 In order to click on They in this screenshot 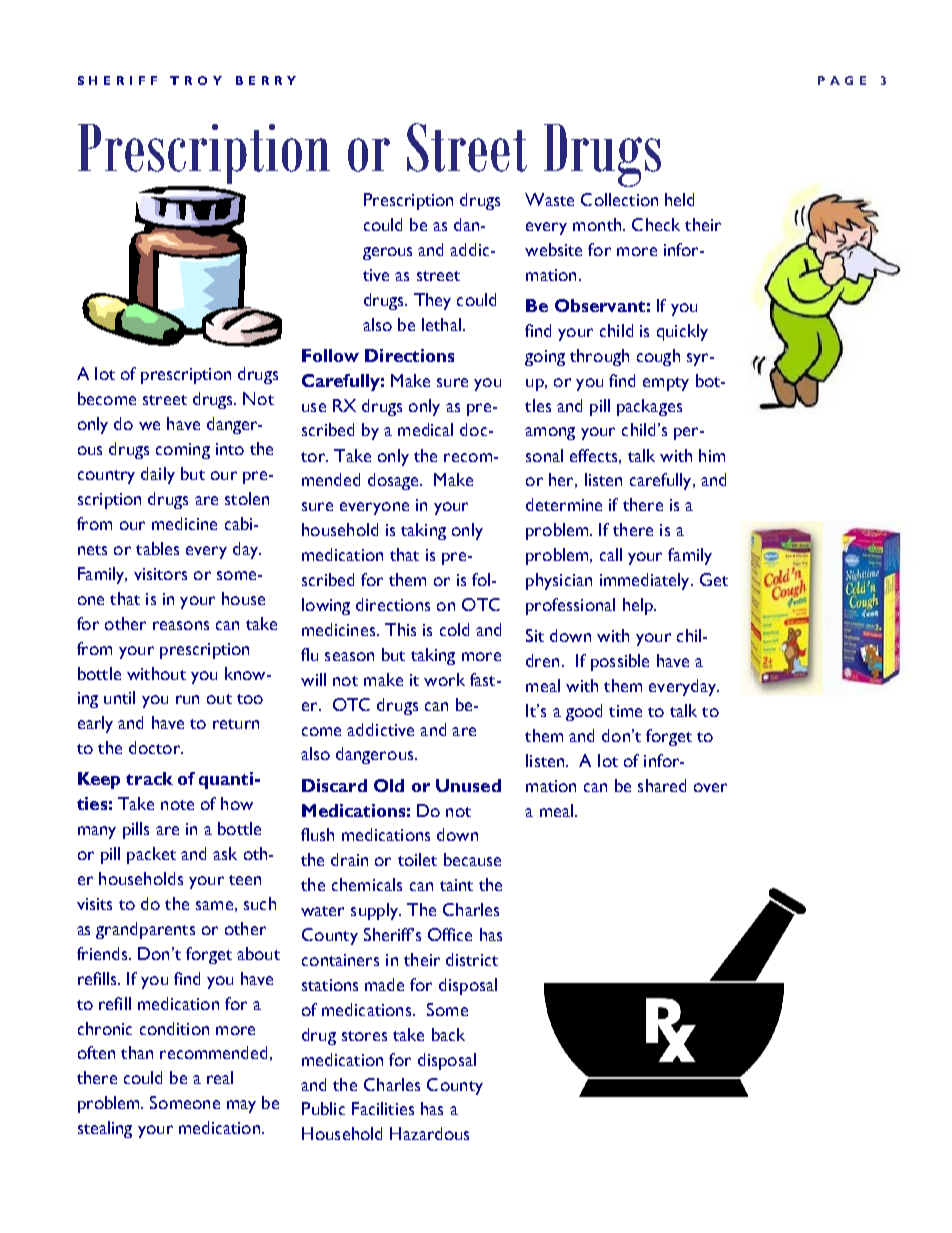, I will do `click(432, 301)`.
